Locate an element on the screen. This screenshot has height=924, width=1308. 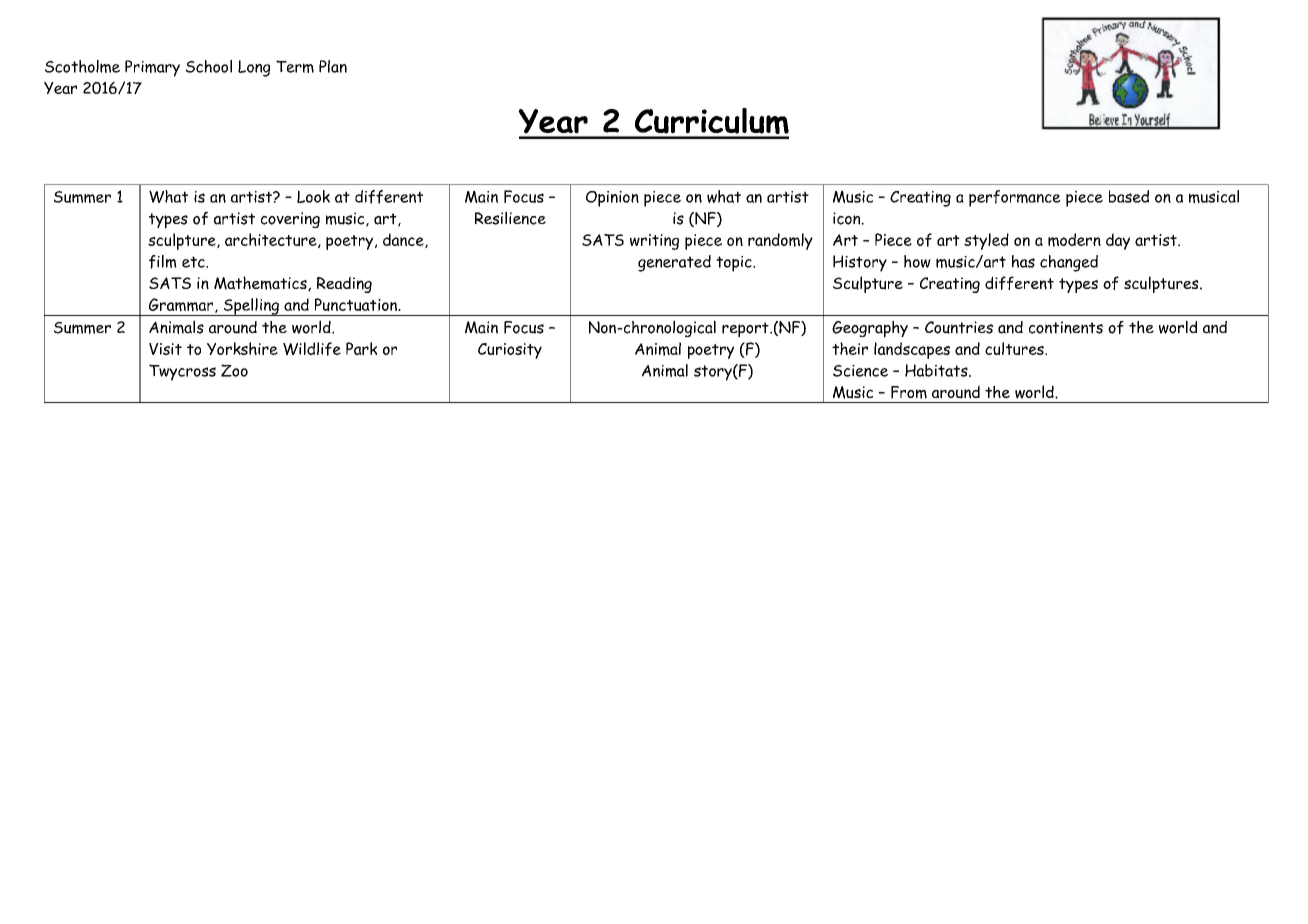
Plan is located at coordinates (333, 66).
